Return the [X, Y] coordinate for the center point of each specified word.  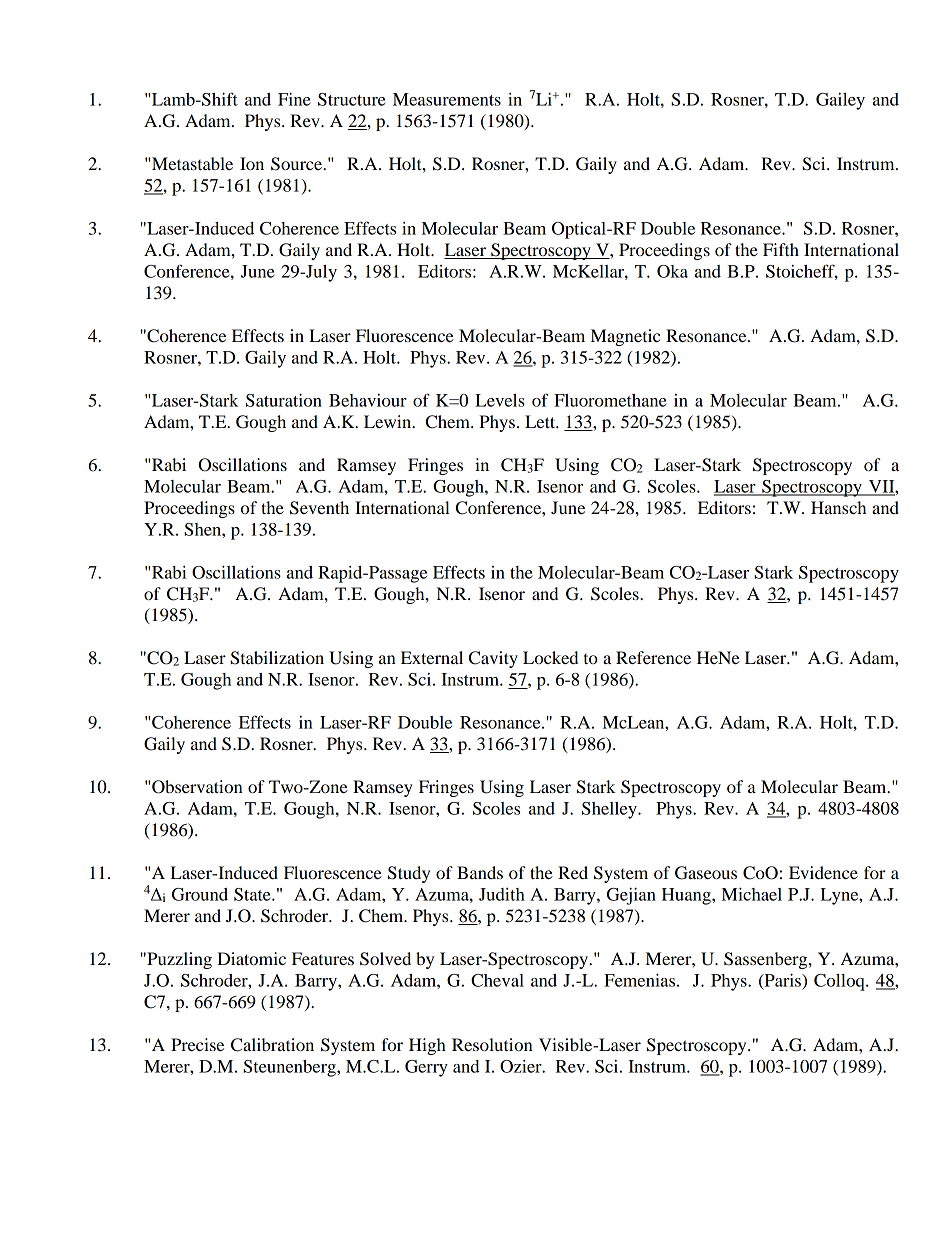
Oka [672, 271]
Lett [541, 421]
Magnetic [625, 337]
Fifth [781, 249]
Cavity [493, 659]
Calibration [272, 1045]
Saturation [284, 400]
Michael [752, 894]
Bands [480, 872]
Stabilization [277, 658]
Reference [653, 657]
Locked [550, 657]
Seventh [319, 508]
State [253, 894]
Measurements [447, 99]
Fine [294, 99]
